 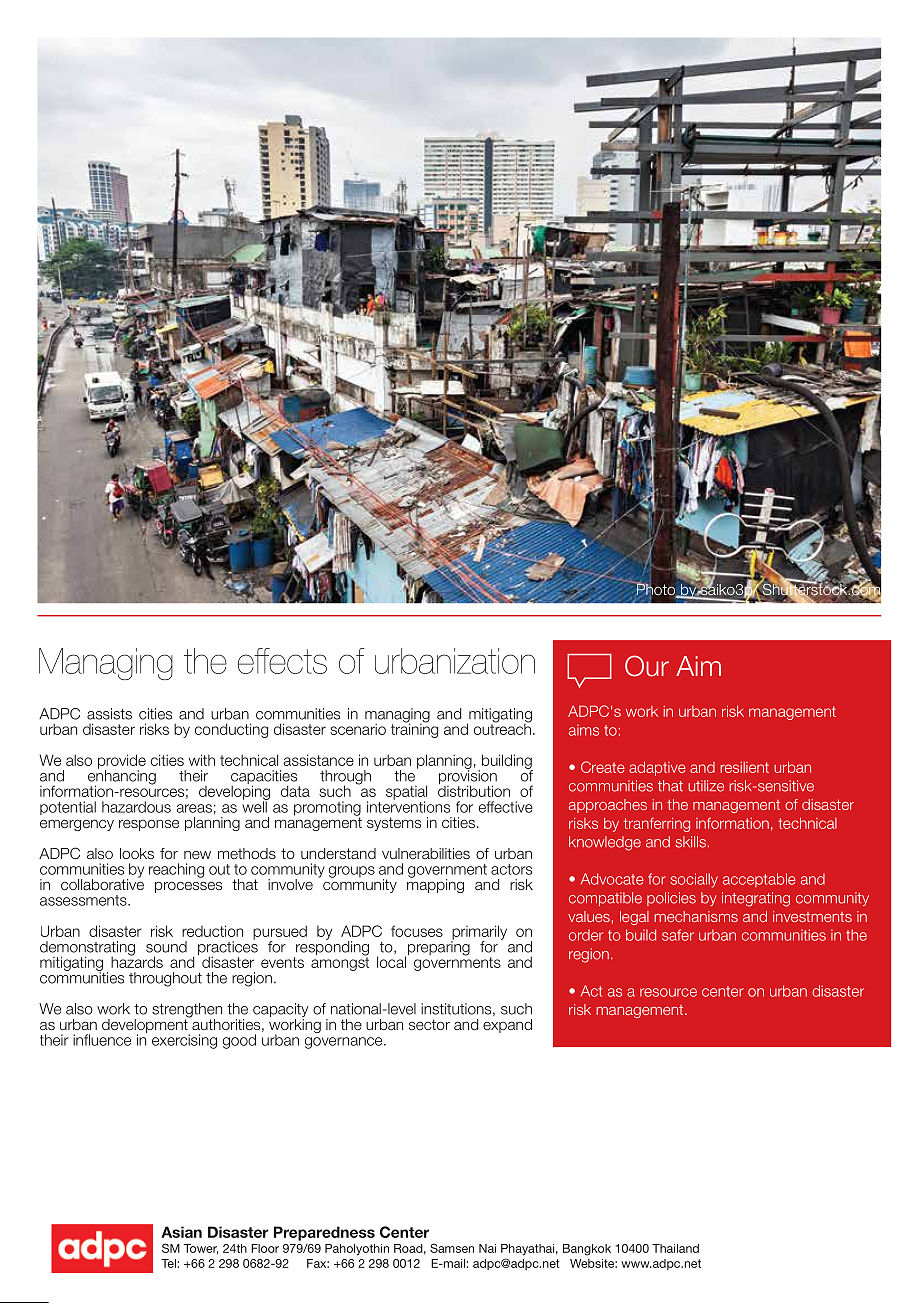 What do you see at coordinates (429, 1024) in the image?
I see `sector` at bounding box center [429, 1024].
